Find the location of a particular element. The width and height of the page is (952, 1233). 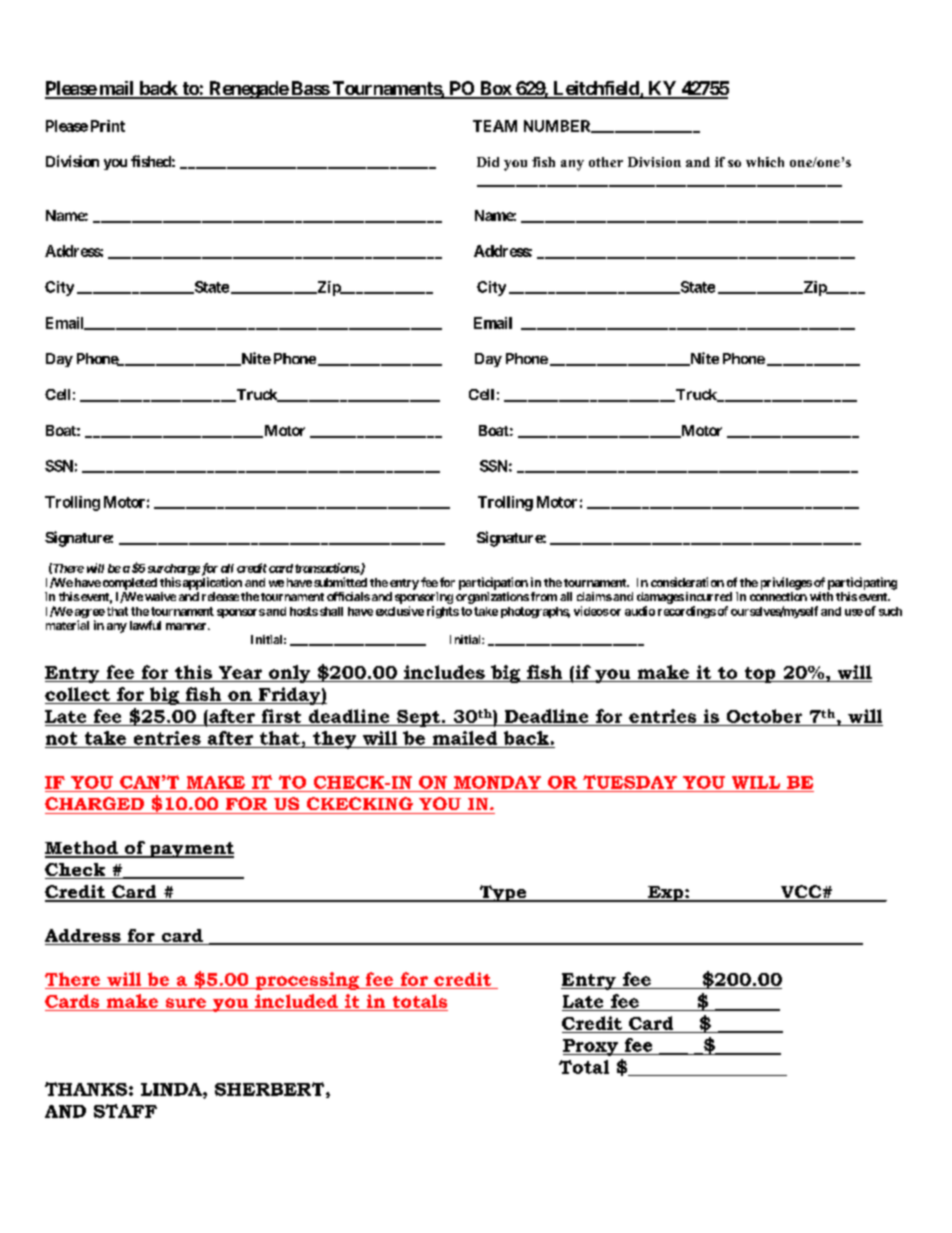

Print is located at coordinates (108, 126).
